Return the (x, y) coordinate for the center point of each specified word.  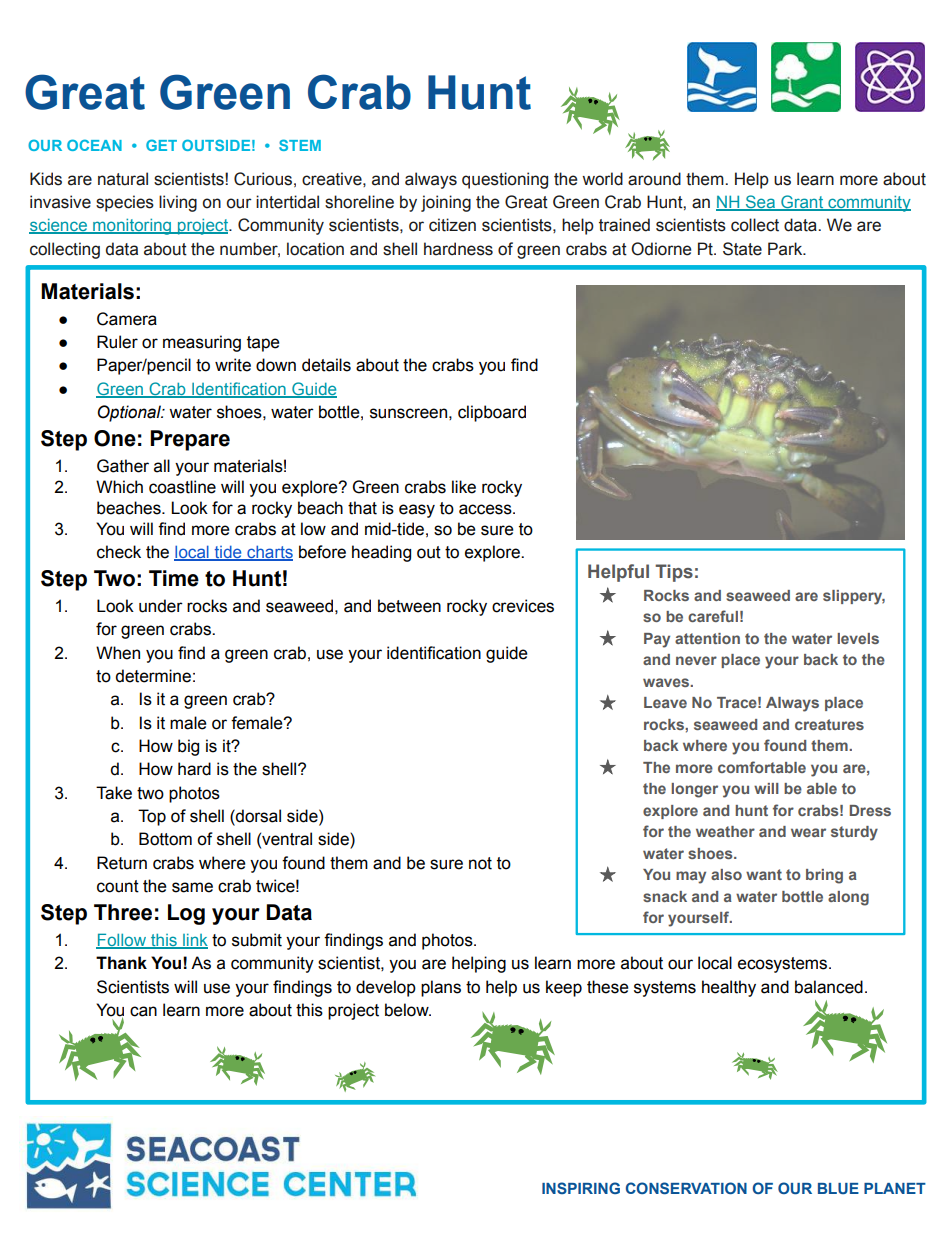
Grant (802, 203)
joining (446, 203)
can (143, 1011)
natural (123, 179)
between (409, 606)
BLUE (838, 1188)
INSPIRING (581, 1188)
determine (153, 676)
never (696, 660)
